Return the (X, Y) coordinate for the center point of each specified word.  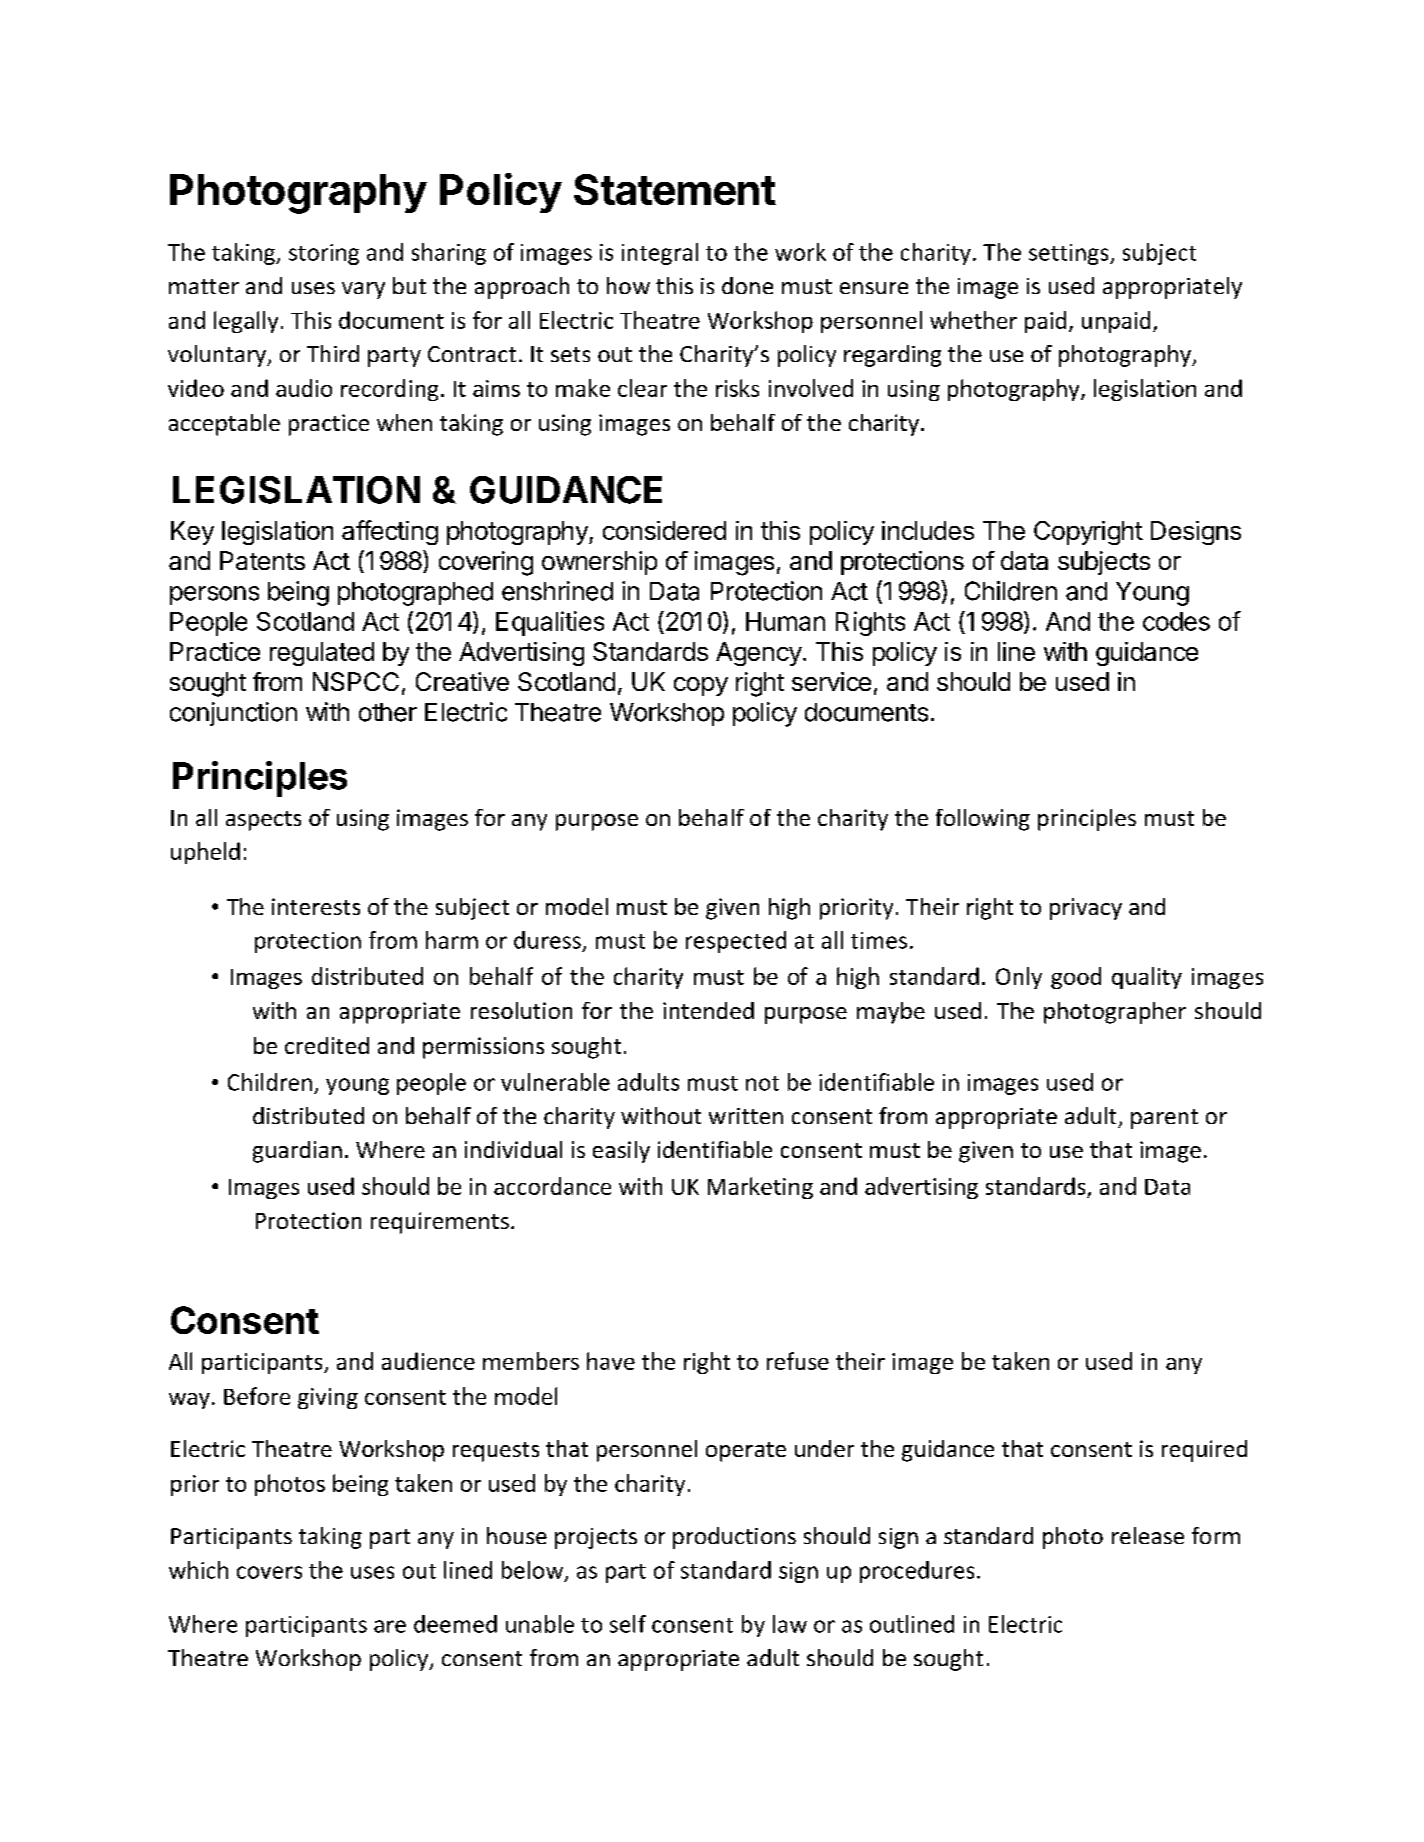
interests (316, 906)
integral (660, 254)
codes (1176, 621)
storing (324, 254)
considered (664, 530)
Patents (262, 560)
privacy (1086, 909)
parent (1164, 1119)
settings (1070, 254)
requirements (440, 1223)
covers (269, 1572)
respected (736, 942)
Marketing (760, 1188)
